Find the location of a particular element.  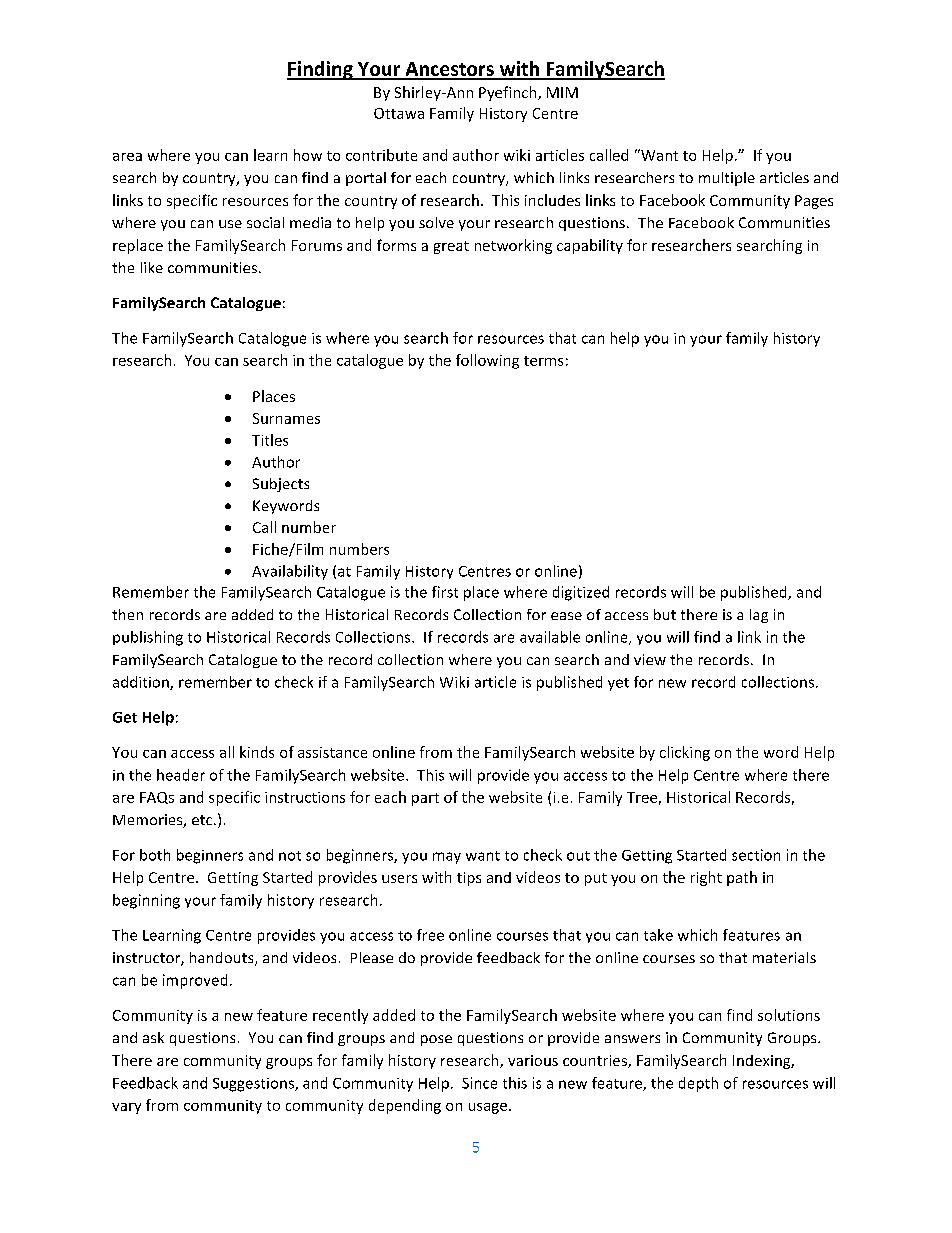

Since is located at coordinates (479, 1083).
